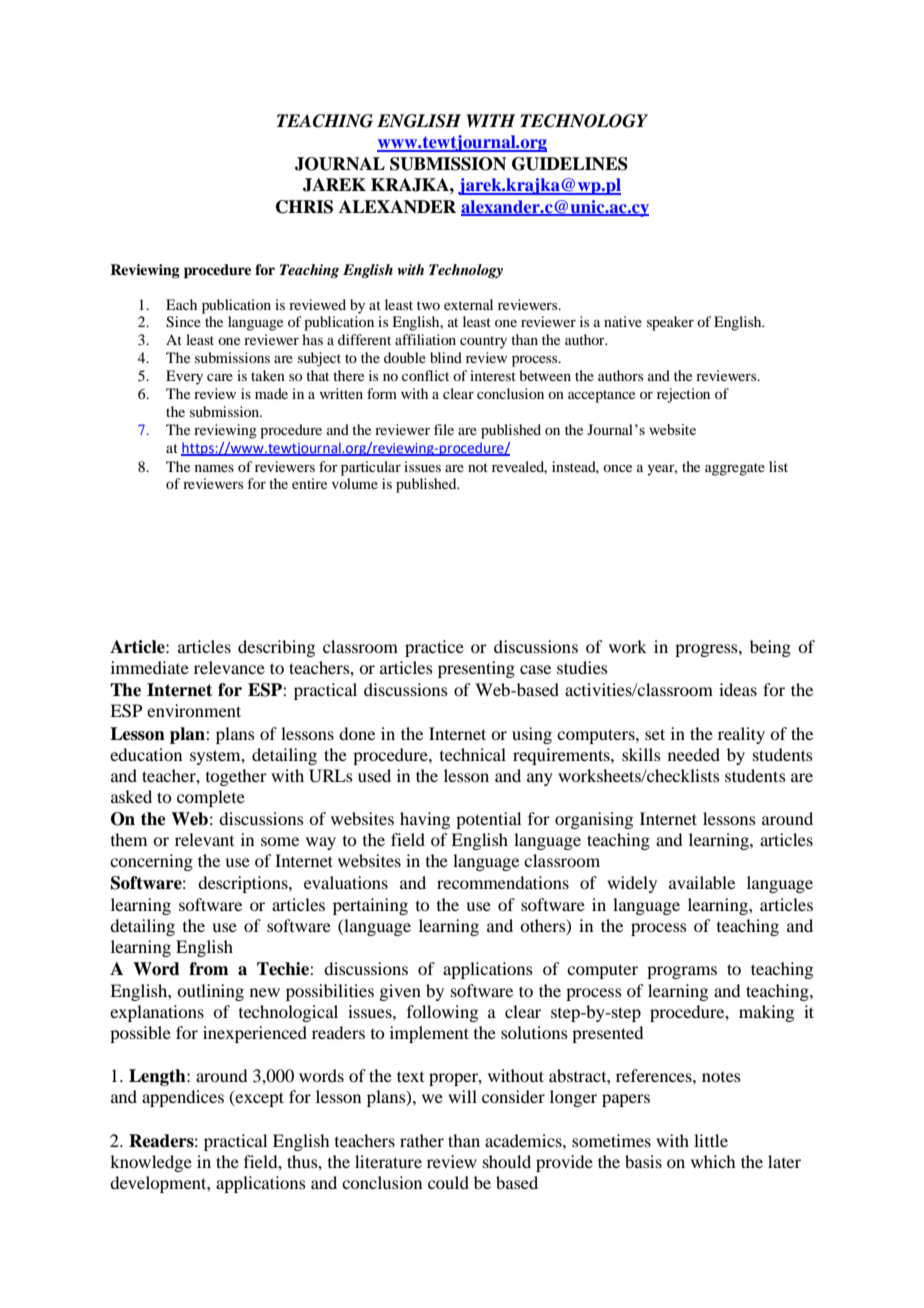  What do you see at coordinates (670, 323) in the image?
I see `speaker` at bounding box center [670, 323].
